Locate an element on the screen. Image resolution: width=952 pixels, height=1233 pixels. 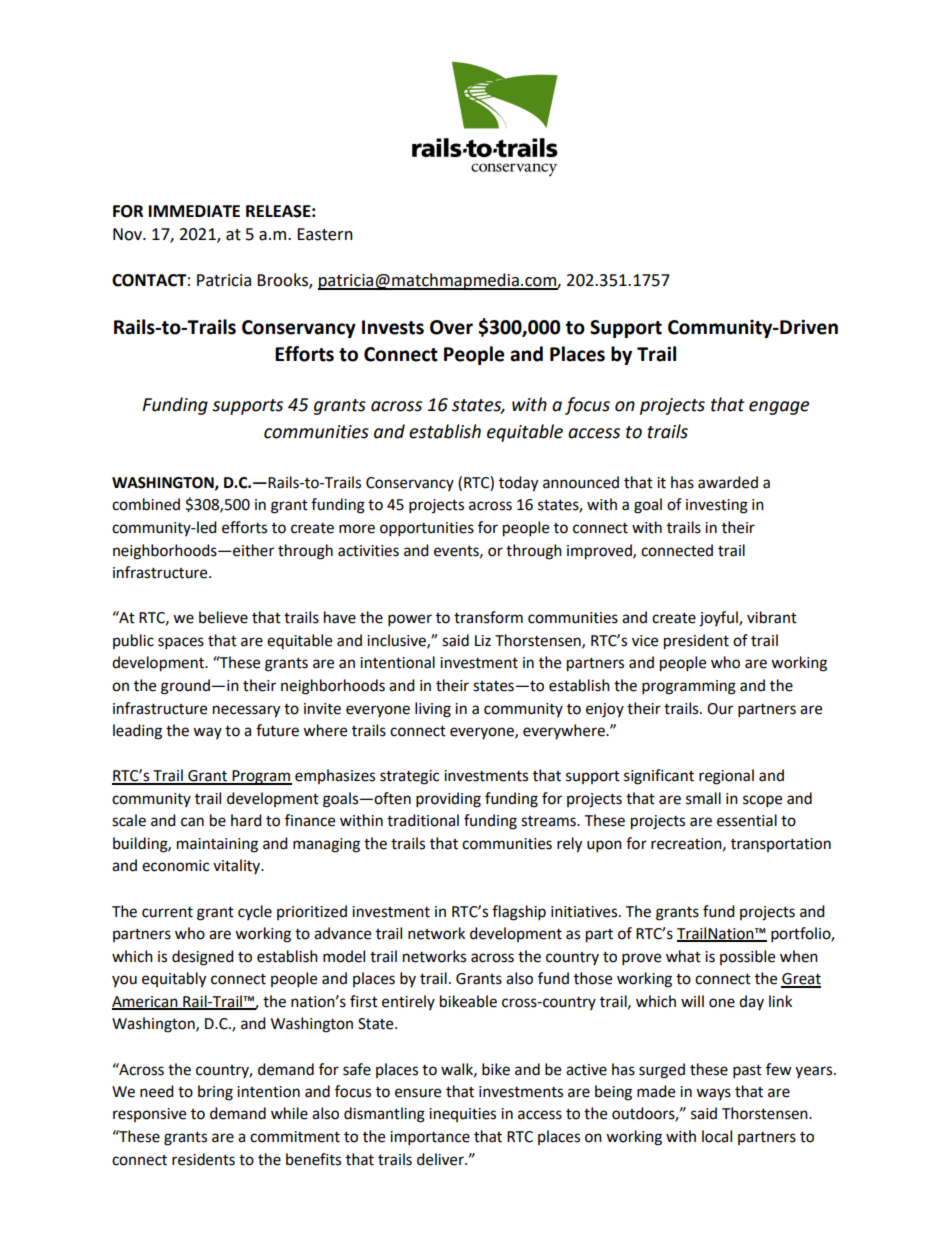
engage is located at coordinates (779, 408).
